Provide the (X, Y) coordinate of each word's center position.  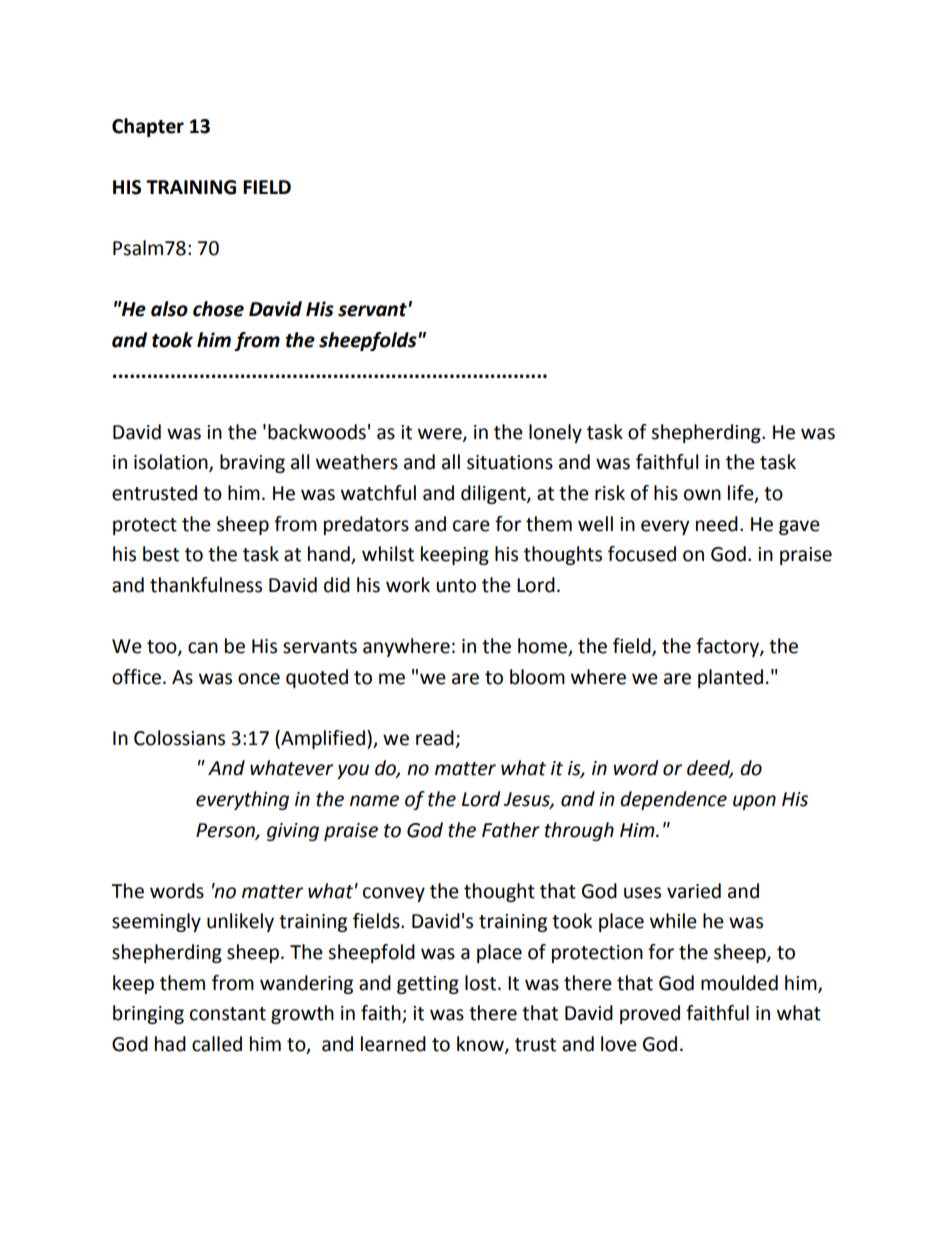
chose (218, 309)
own (702, 495)
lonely (555, 433)
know (481, 1044)
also (169, 309)
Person (226, 831)
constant (228, 1014)
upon (754, 802)
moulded (739, 983)
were (441, 434)
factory (728, 647)
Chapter (148, 127)
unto (456, 586)
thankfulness (206, 585)
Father (511, 830)
